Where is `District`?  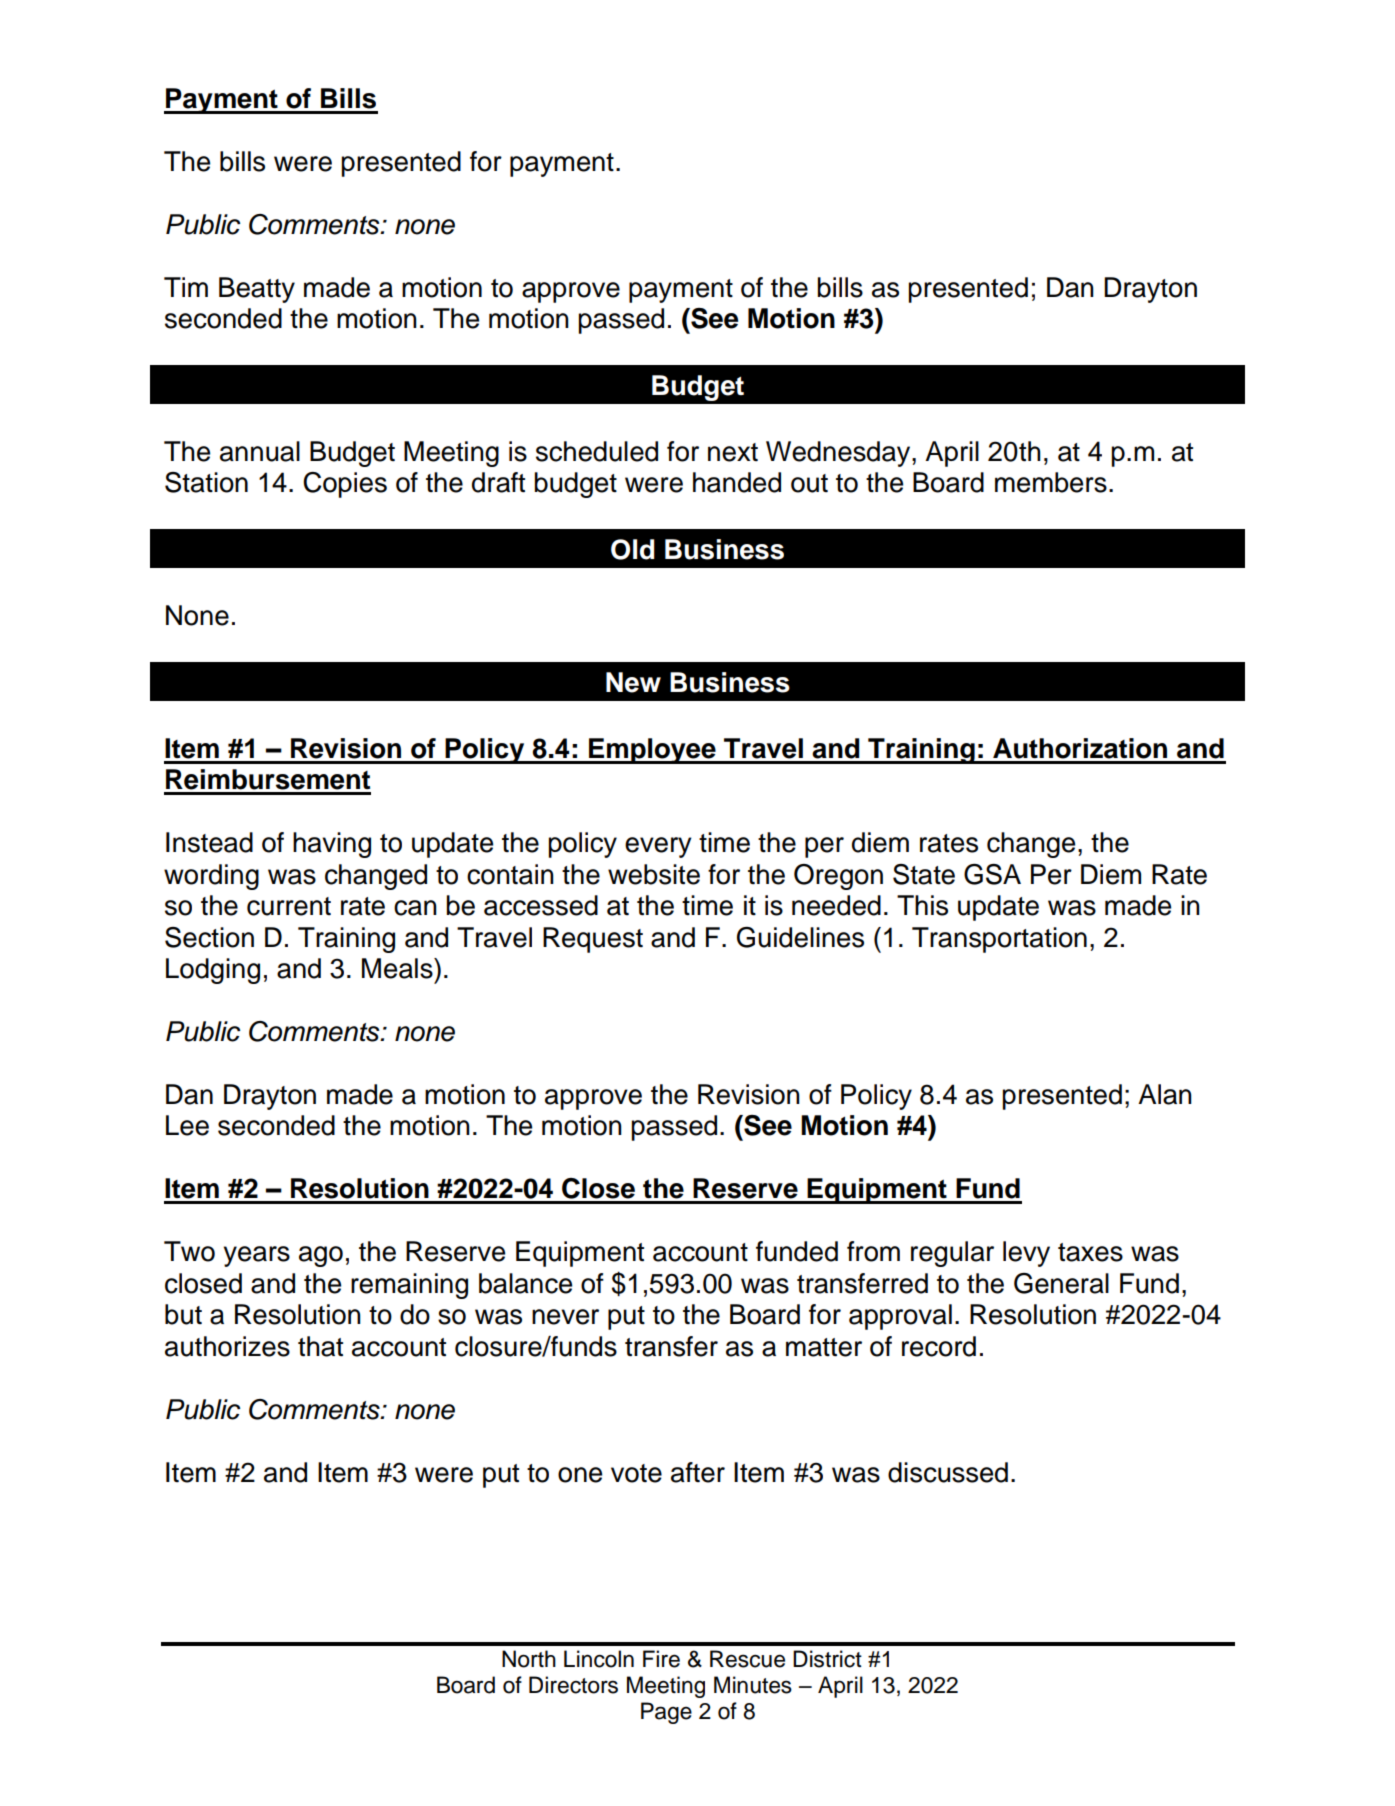
District is located at coordinates (827, 1659).
